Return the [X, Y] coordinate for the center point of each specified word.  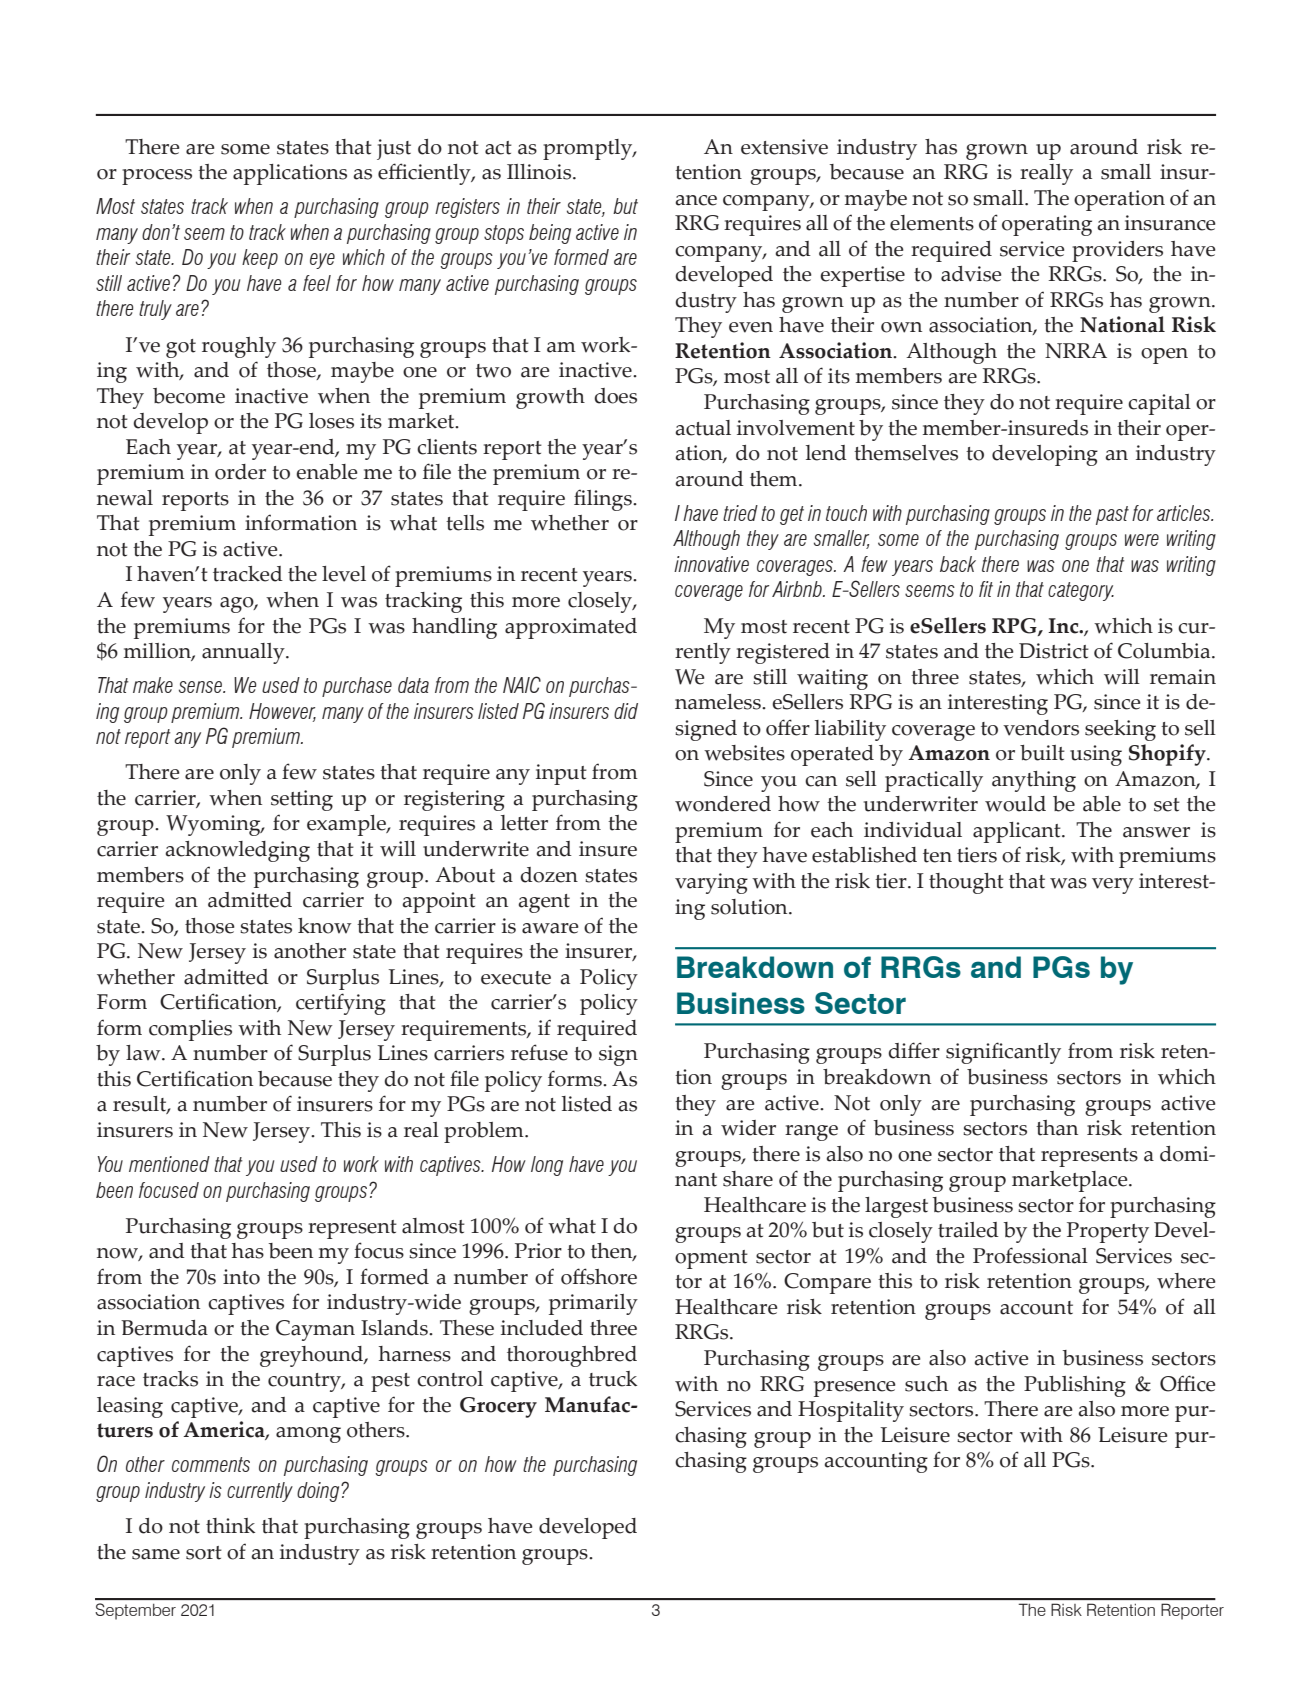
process [157, 177]
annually [244, 653]
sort [204, 1553]
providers [1117, 251]
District [1054, 651]
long [547, 1166]
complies [190, 1030]
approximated [571, 628]
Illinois [540, 172]
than [1057, 1128]
